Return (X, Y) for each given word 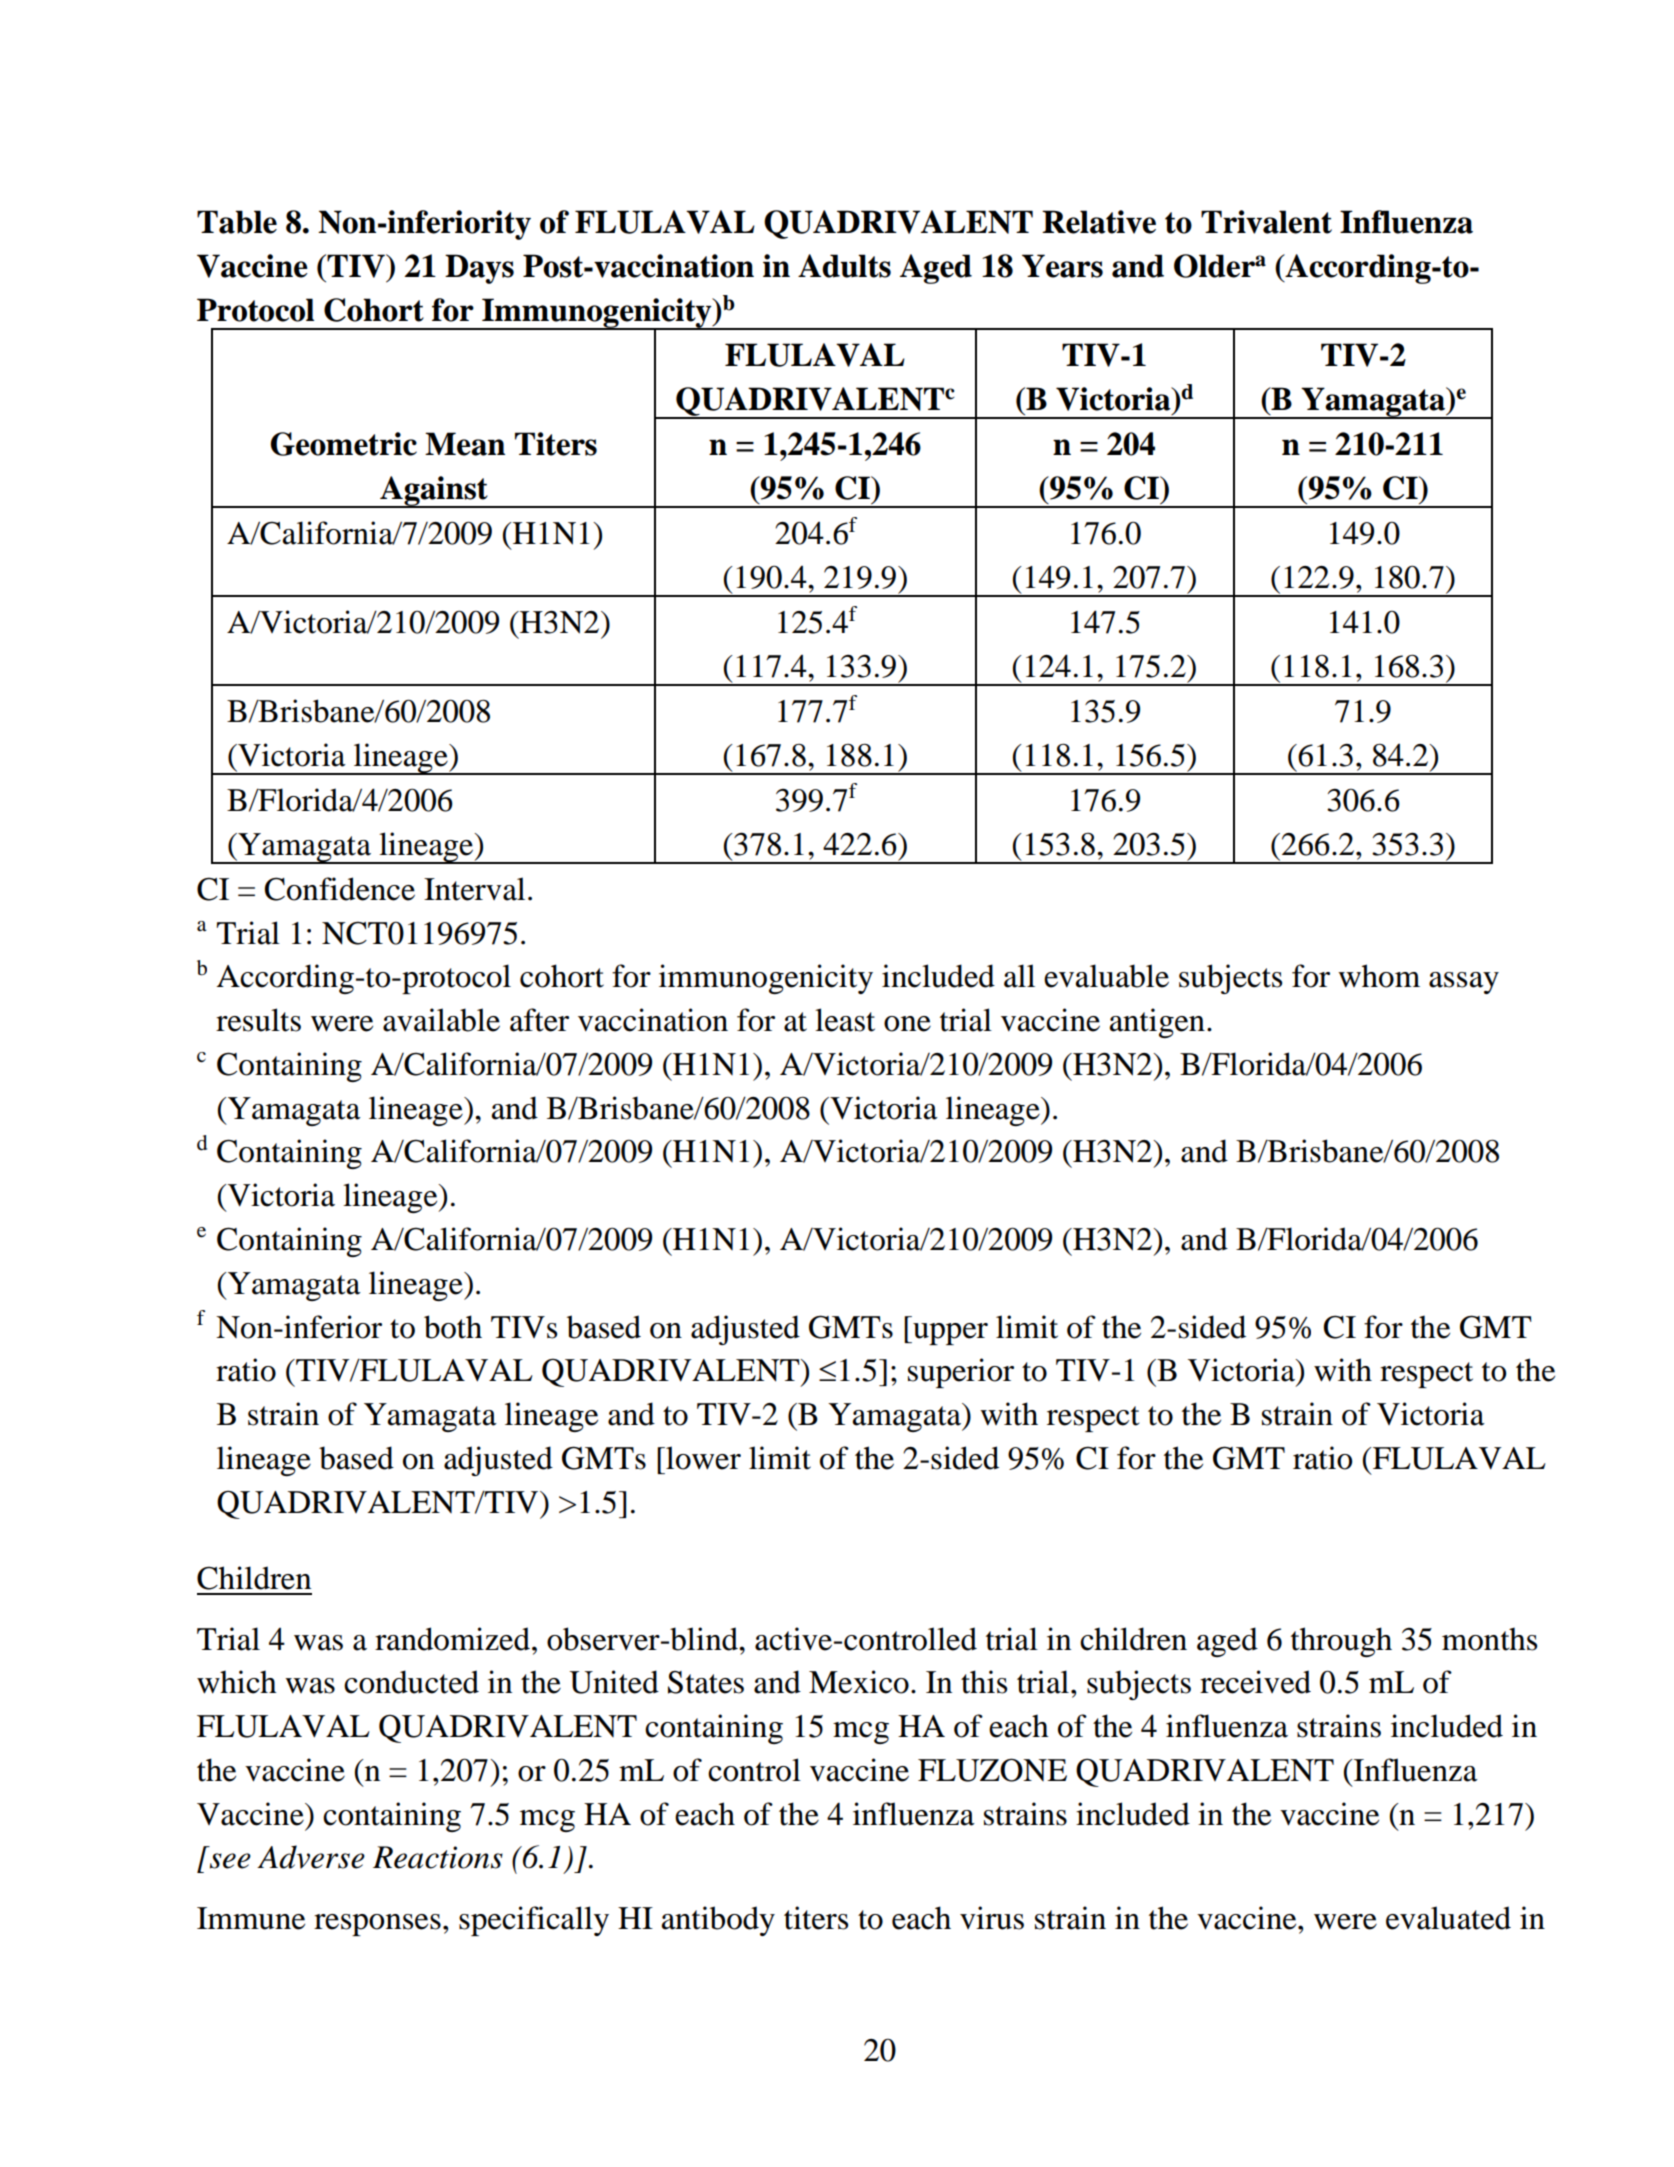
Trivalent (1266, 222)
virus (992, 1918)
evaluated (1448, 1918)
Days (479, 269)
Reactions (438, 1857)
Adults (844, 266)
